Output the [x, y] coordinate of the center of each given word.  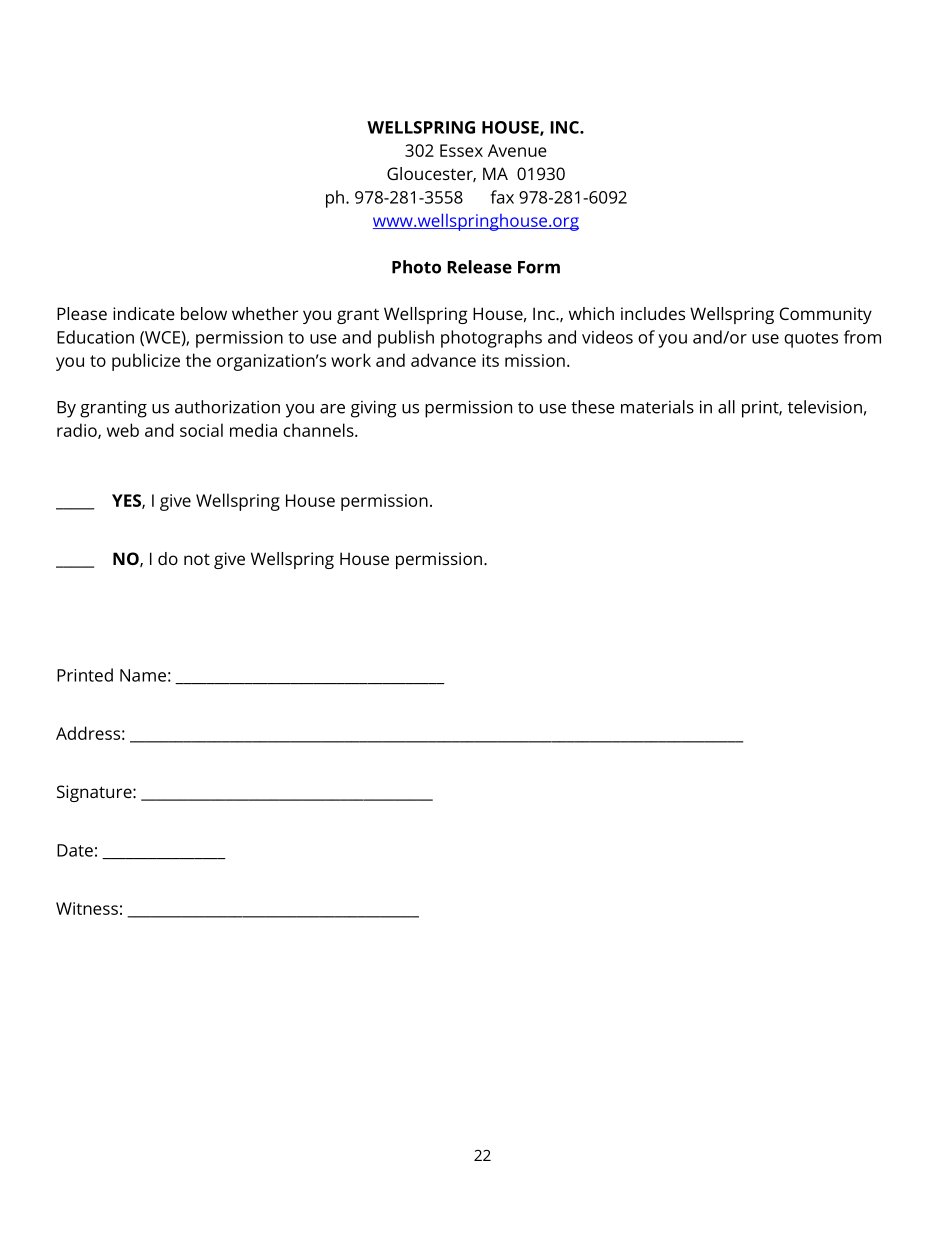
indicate [144, 313]
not [197, 559]
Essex [461, 150]
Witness [87, 908]
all [726, 407]
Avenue [517, 150]
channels [319, 430]
